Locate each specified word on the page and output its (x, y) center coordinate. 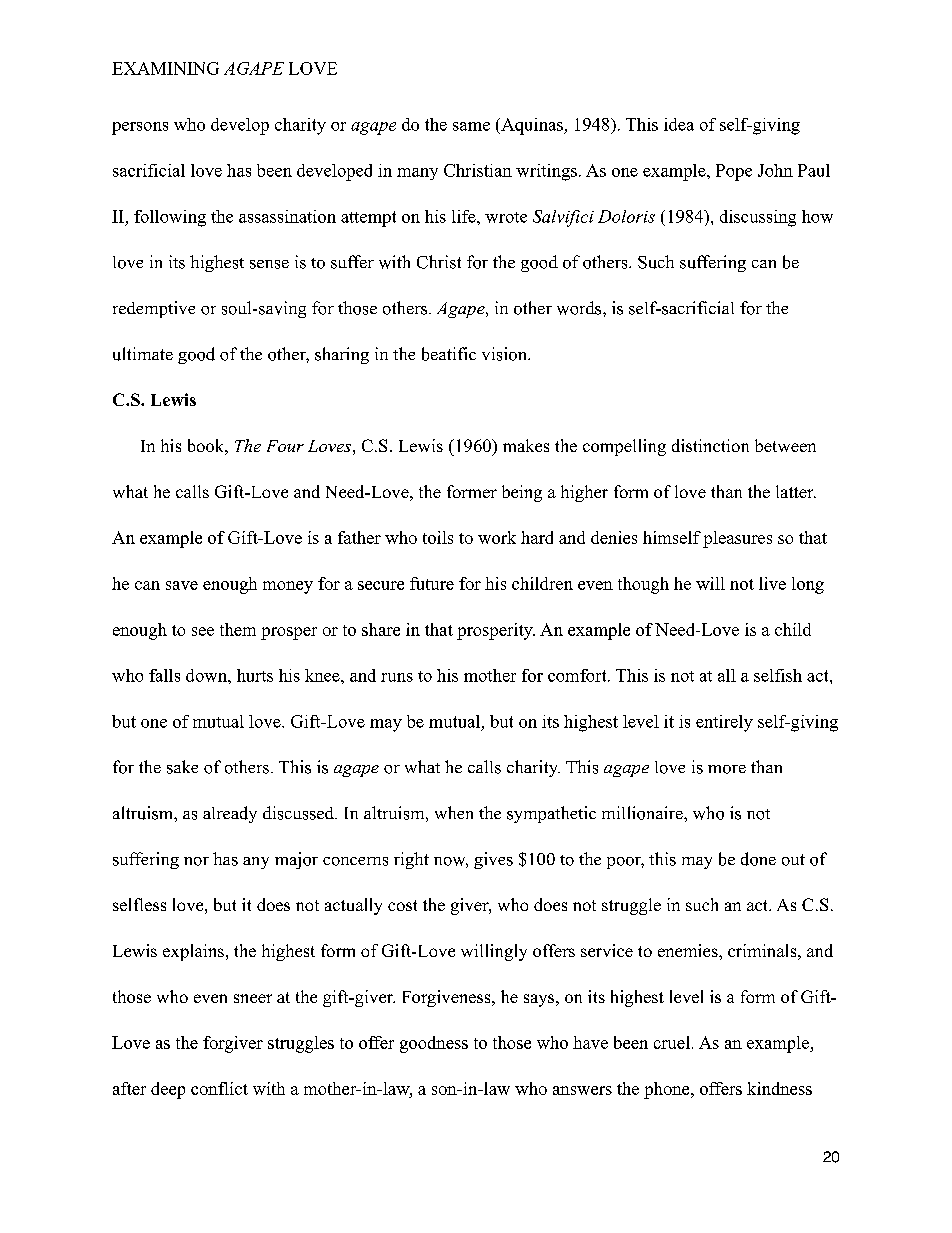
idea (679, 124)
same (471, 126)
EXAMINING (165, 68)
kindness (779, 1088)
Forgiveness (448, 998)
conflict (219, 1088)
